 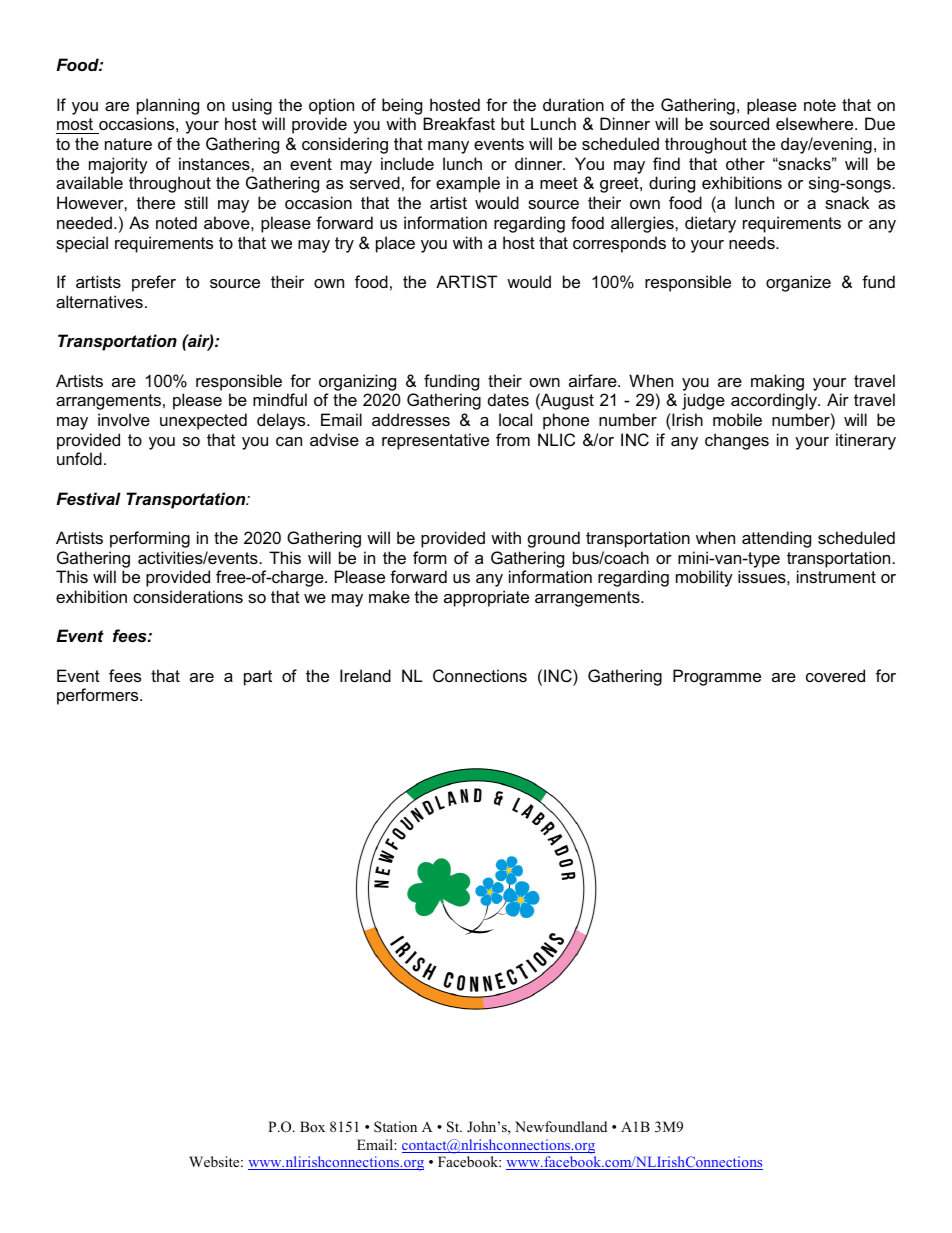 I want to click on Box, so click(x=312, y=1126).
